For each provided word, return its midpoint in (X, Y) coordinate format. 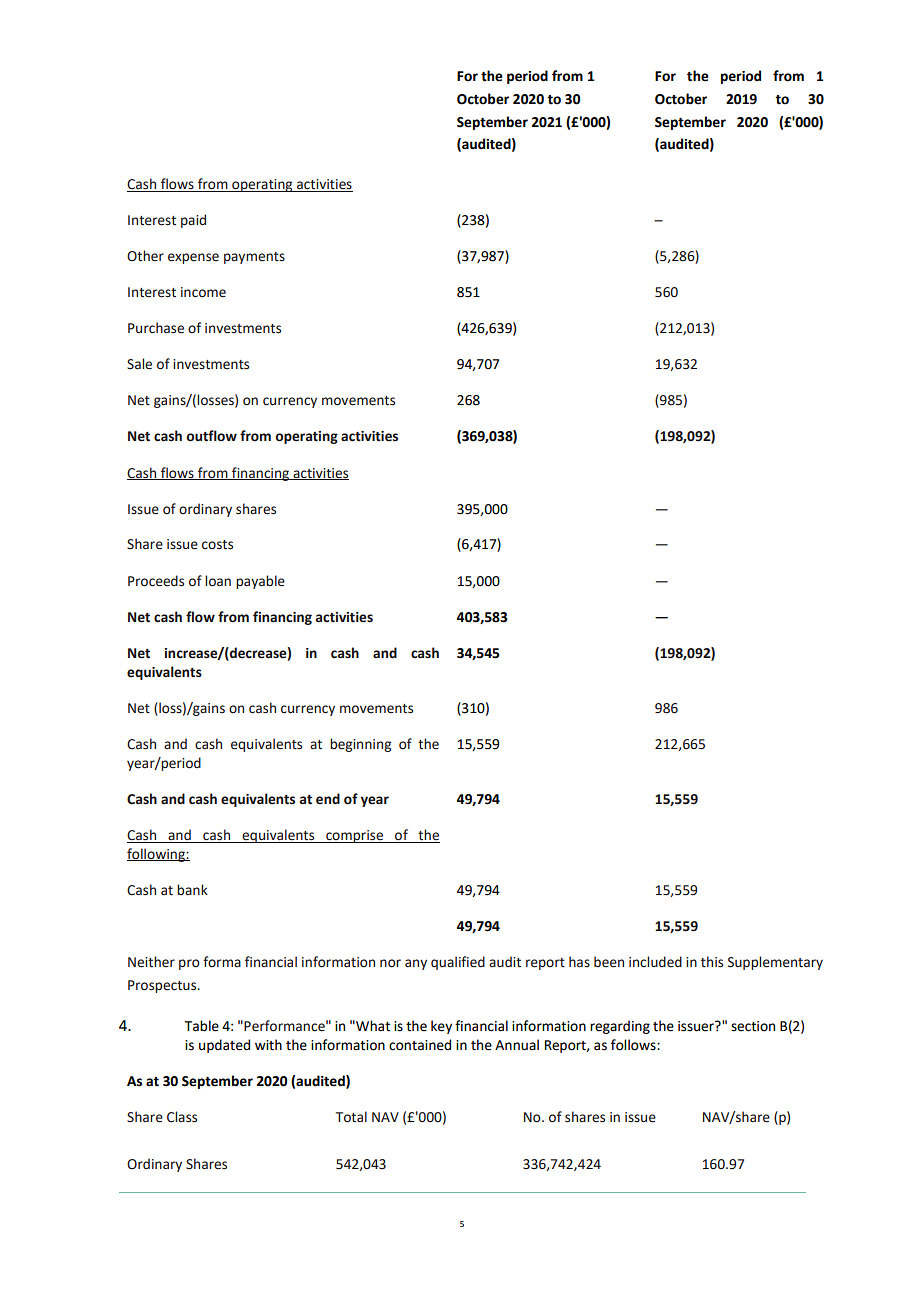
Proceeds (156, 581)
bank (192, 889)
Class (182, 1117)
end (328, 799)
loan (218, 581)
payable (260, 582)
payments (254, 258)
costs (217, 545)
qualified (458, 963)
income (203, 292)
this (712, 962)
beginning (360, 745)
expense (193, 258)
